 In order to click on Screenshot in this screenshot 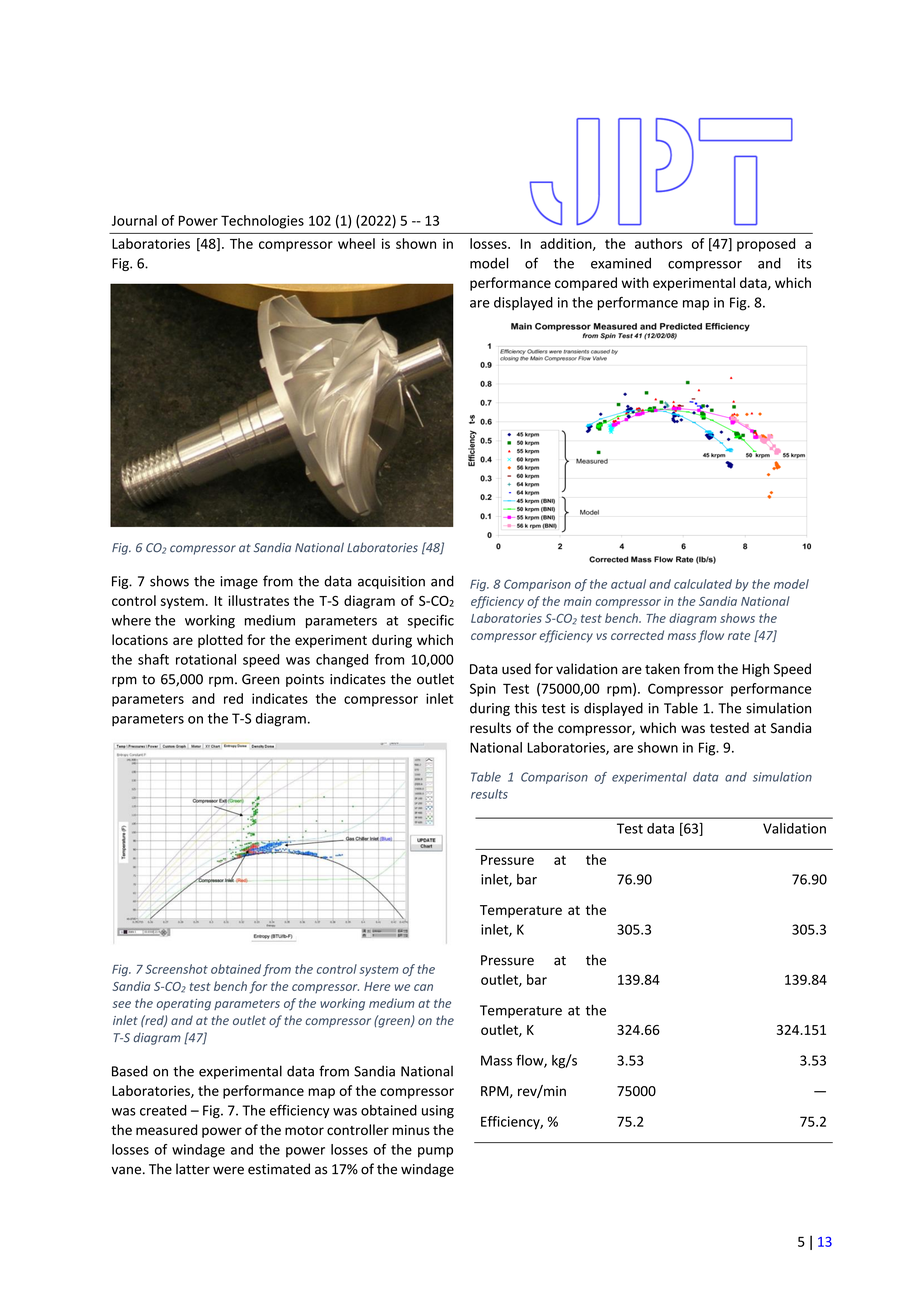, I will do `click(176, 969)`.
